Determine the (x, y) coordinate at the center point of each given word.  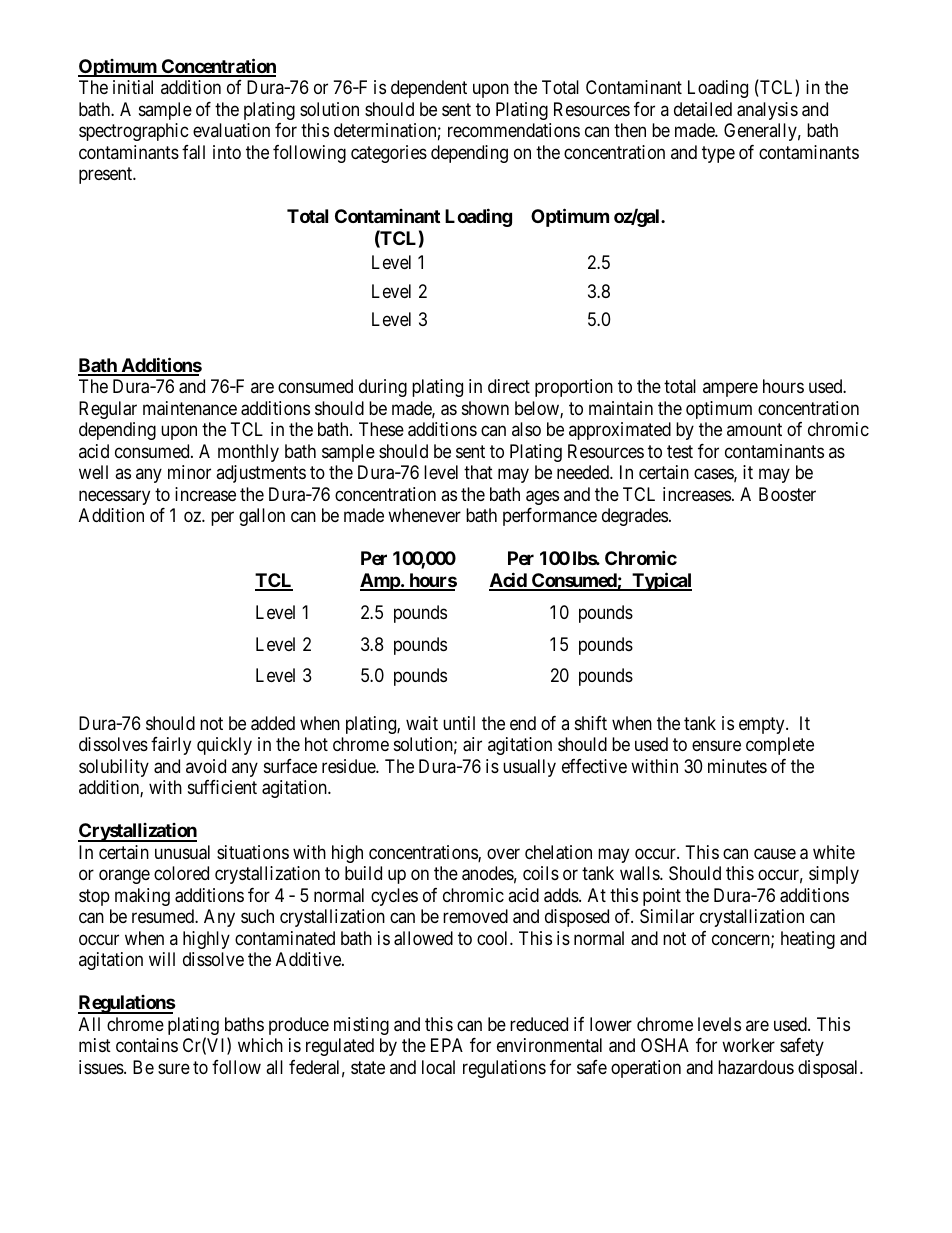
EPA (447, 1045)
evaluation (231, 130)
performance (550, 517)
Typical (661, 581)
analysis (767, 111)
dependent (429, 89)
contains (147, 1045)
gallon (262, 517)
